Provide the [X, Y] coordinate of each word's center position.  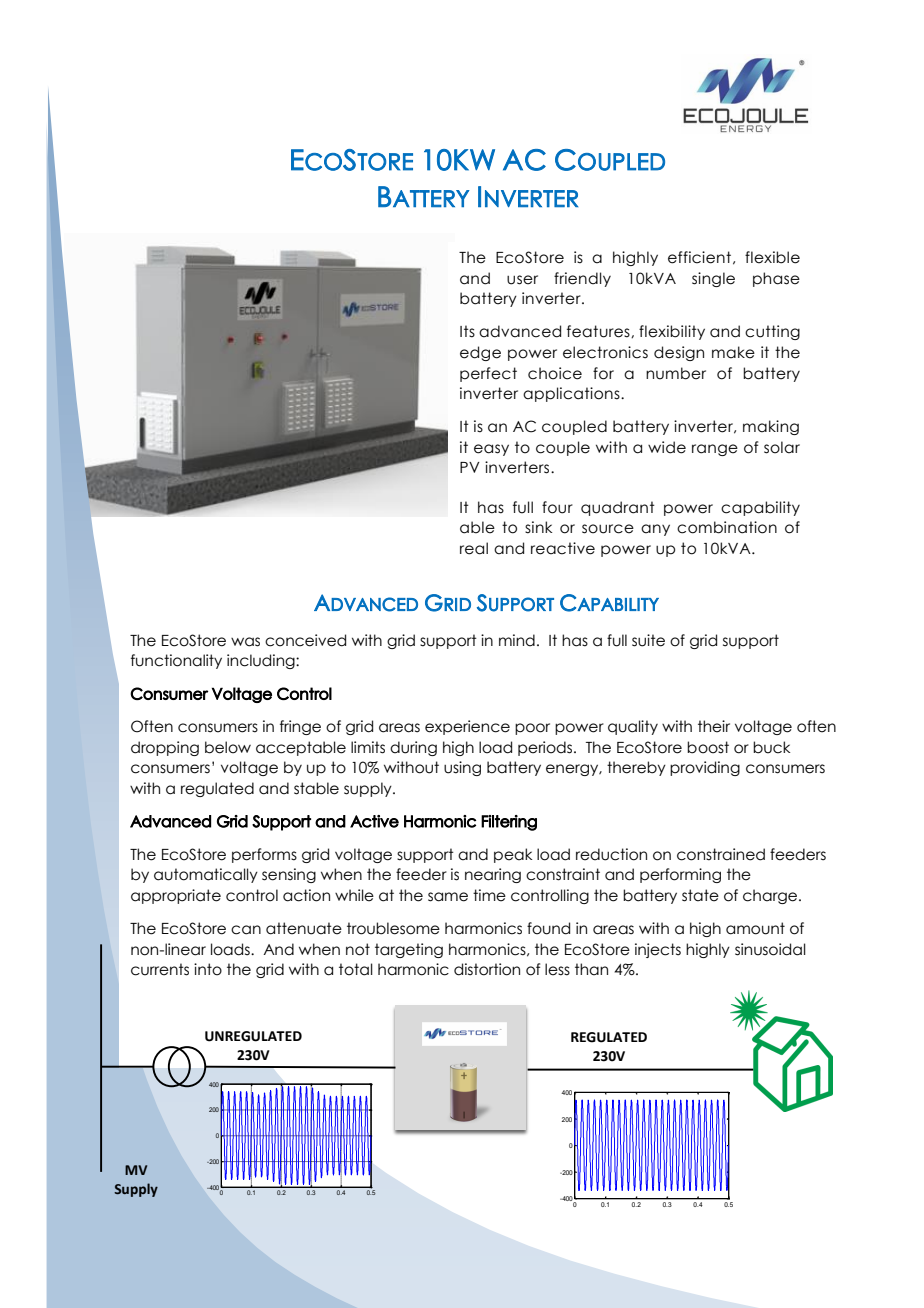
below [228, 747]
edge [480, 353]
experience [467, 727]
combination [727, 527]
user [522, 280]
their [714, 726]
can [246, 930]
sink [538, 527]
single [713, 279]
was [245, 642]
